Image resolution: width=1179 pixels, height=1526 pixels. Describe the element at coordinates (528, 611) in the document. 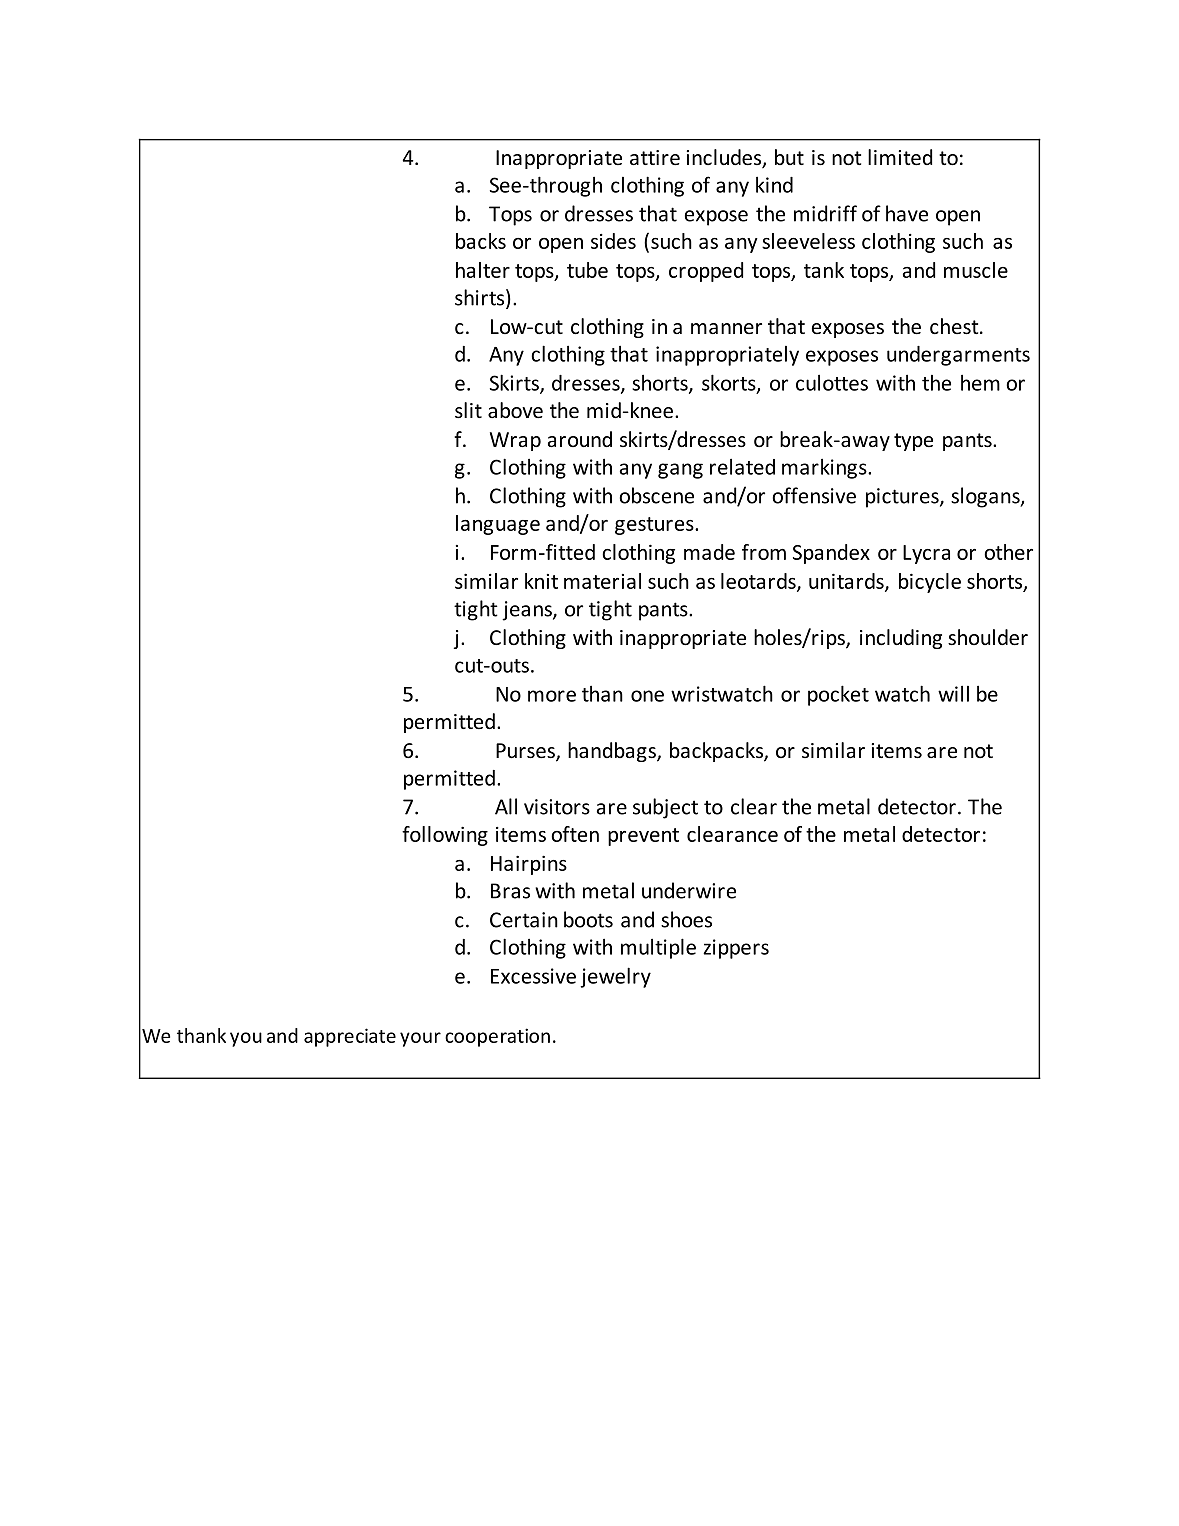

I see `jeans` at that location.
